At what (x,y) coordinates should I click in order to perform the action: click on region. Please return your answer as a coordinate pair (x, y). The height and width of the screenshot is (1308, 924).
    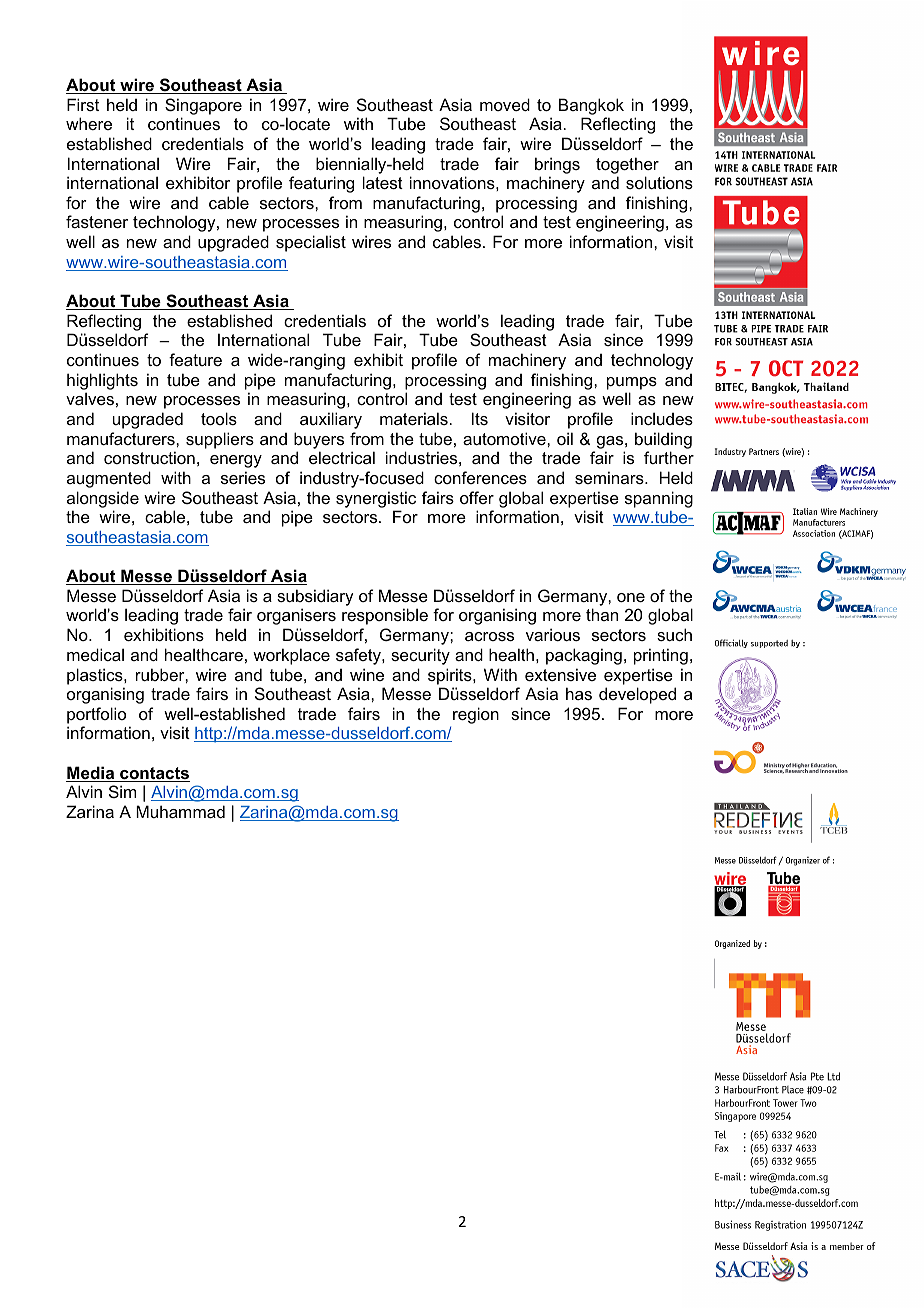
    Looking at the image, I should click on (476, 715).
